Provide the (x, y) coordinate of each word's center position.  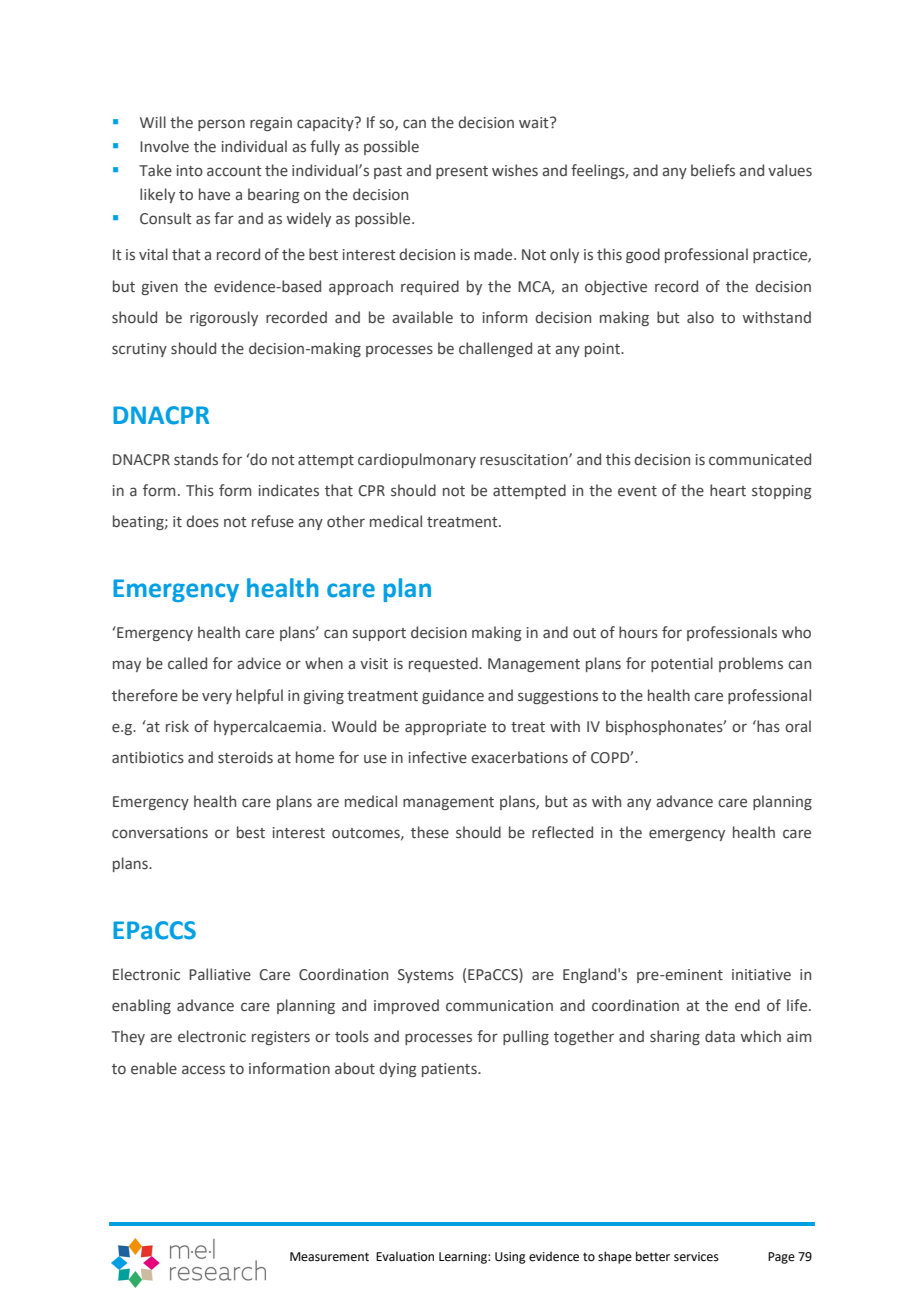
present (462, 172)
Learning (464, 1258)
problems (751, 664)
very (217, 698)
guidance (453, 696)
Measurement (329, 1257)
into (190, 171)
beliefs (713, 170)
